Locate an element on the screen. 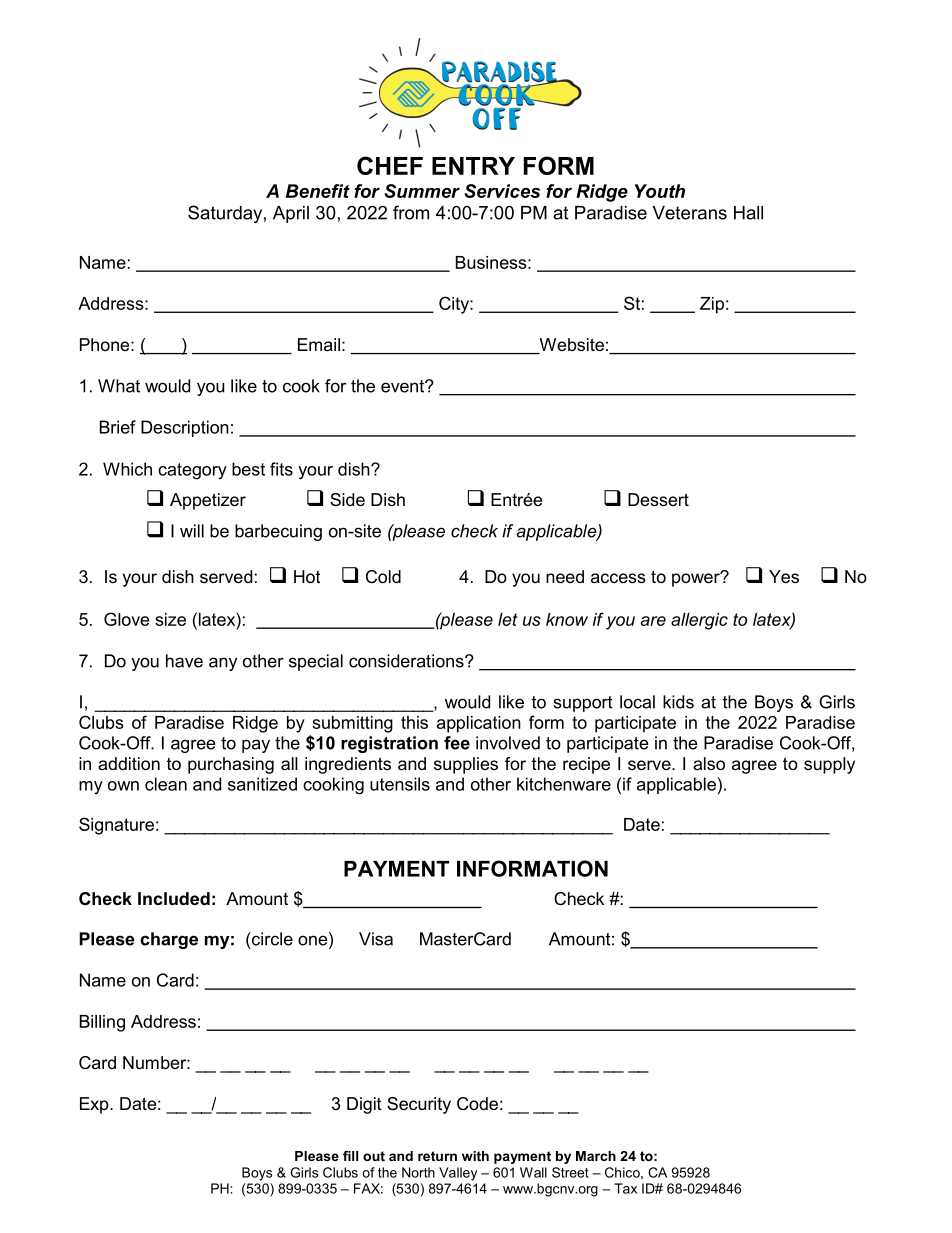 The height and width of the screenshot is (1233, 952). have is located at coordinates (184, 661).
